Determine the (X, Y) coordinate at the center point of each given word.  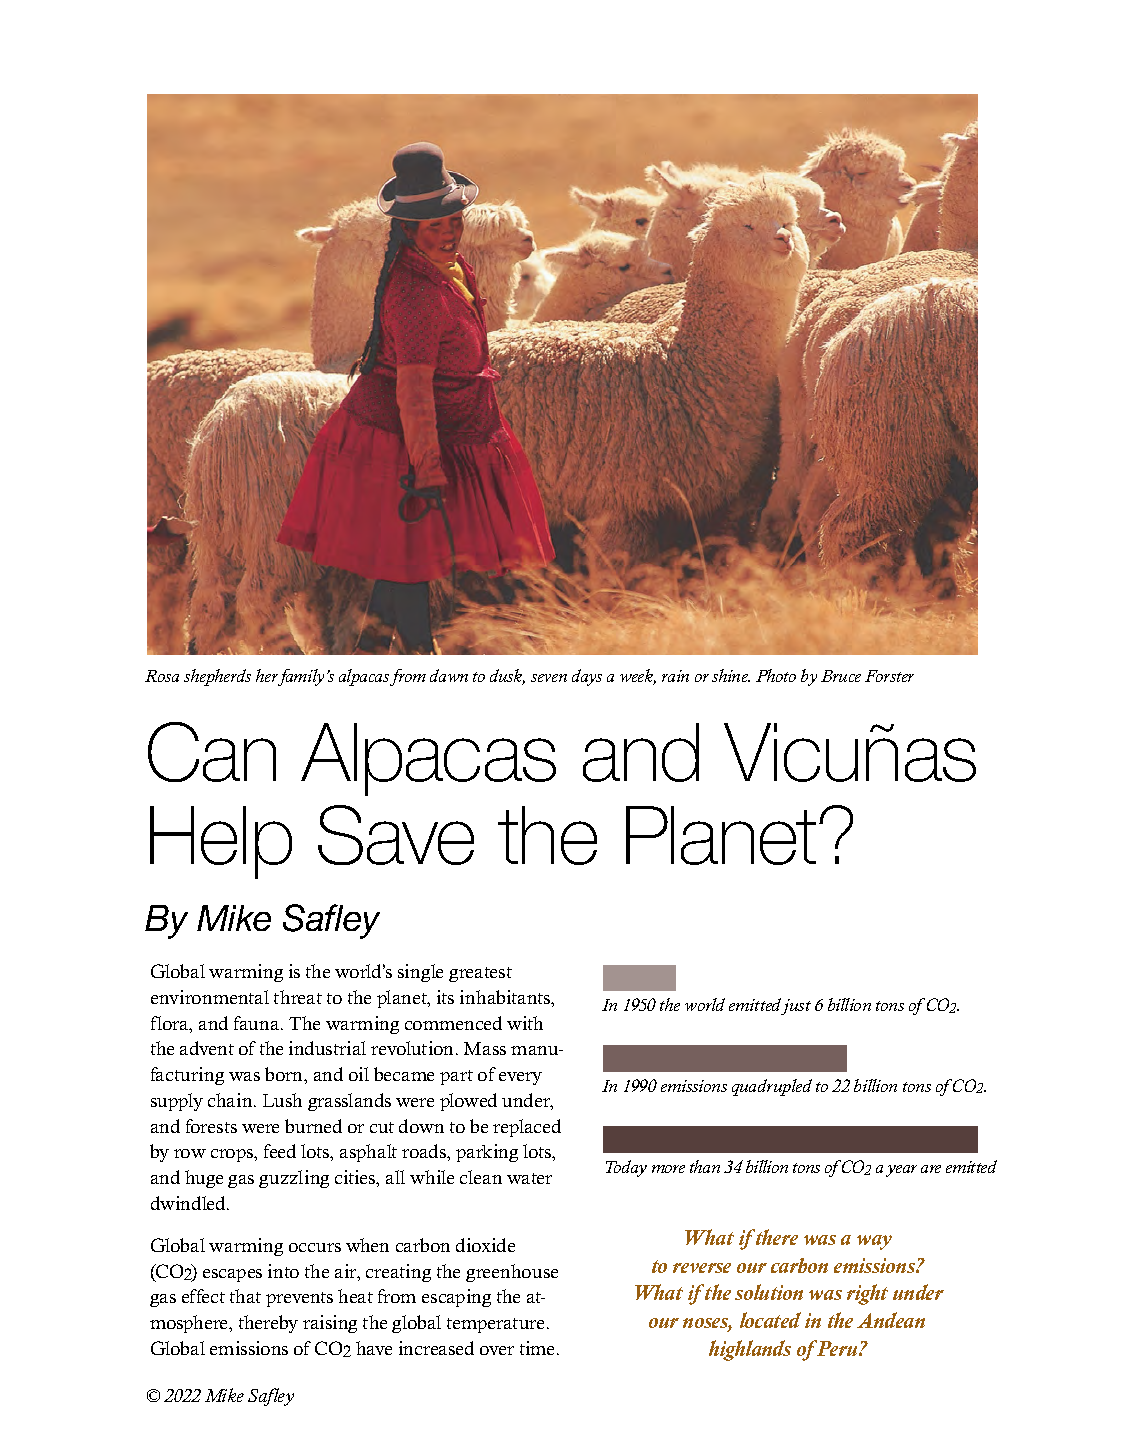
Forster (889, 676)
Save (396, 835)
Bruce (841, 676)
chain (231, 1100)
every (520, 1078)
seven (549, 678)
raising (330, 1324)
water (529, 1178)
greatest (480, 974)
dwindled (189, 1203)
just (795, 1006)
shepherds (217, 677)
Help (221, 842)
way (874, 1242)
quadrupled (772, 1087)
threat (298, 997)
